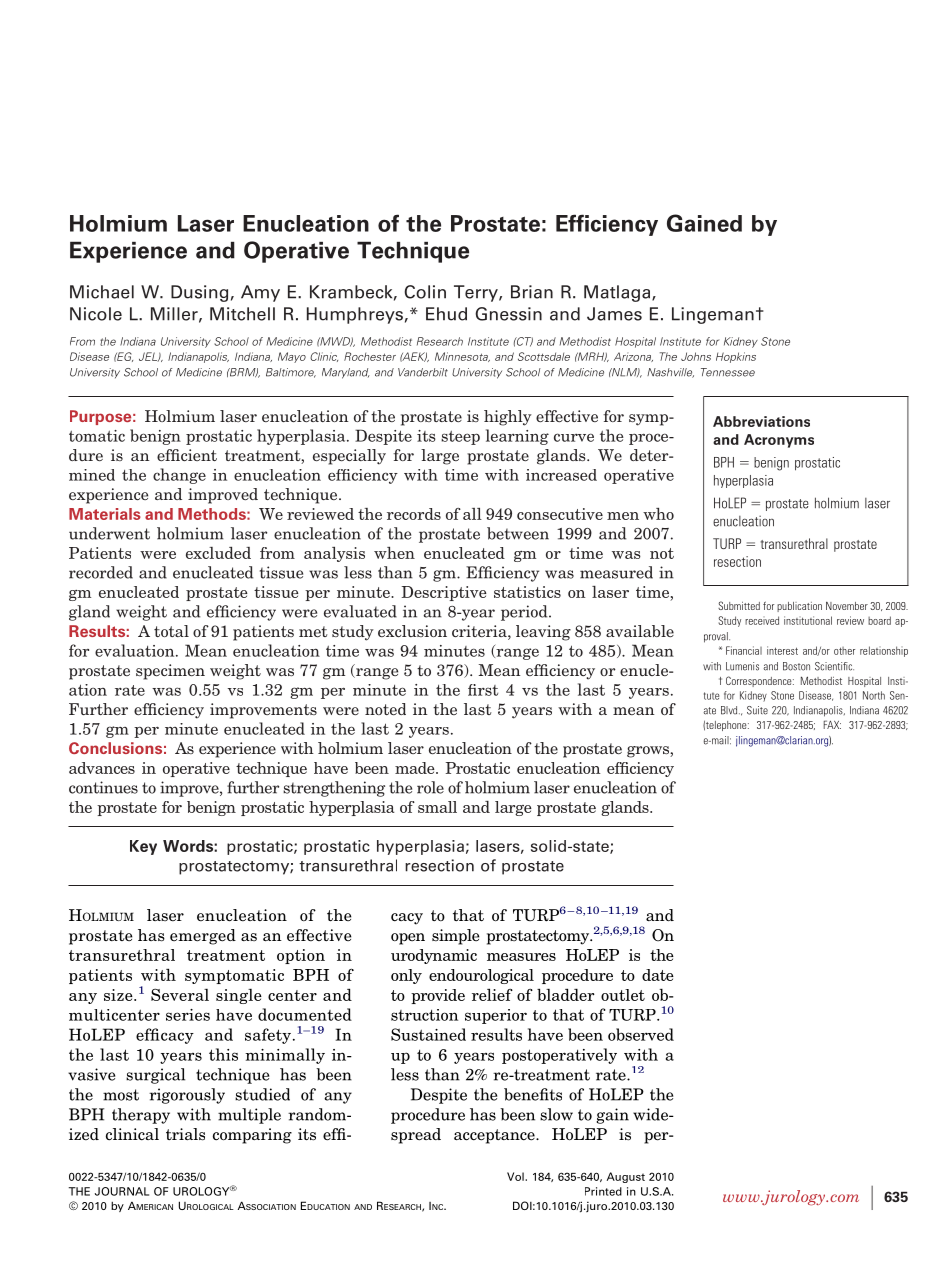 The width and height of the screenshot is (952, 1275). Describe the element at coordinates (832, 724) in the screenshot. I see `FAX` at that location.
